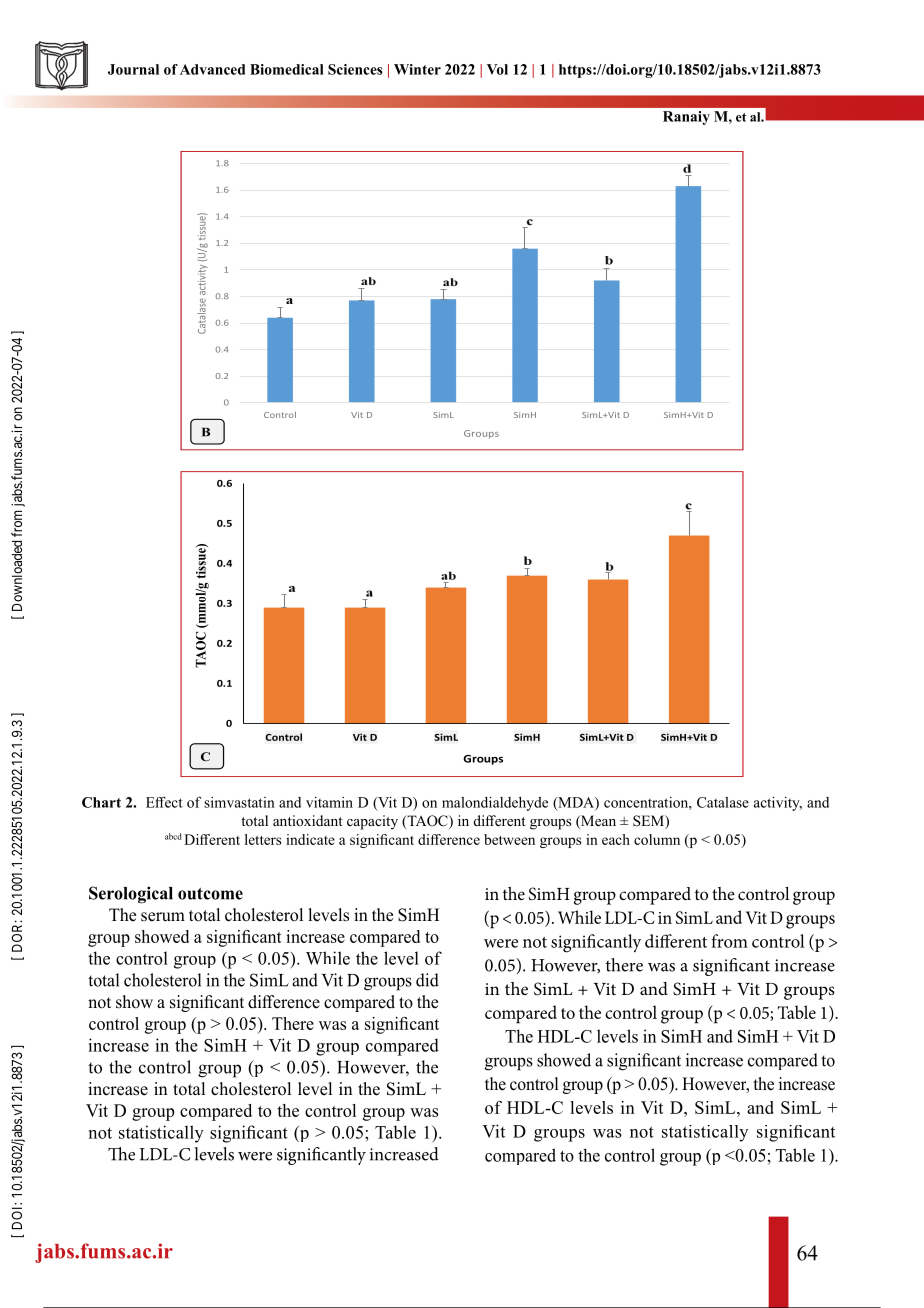 This screenshot has height=1308, width=924. Describe the element at coordinates (287, 69) in the screenshot. I see `Biomedical` at that location.
